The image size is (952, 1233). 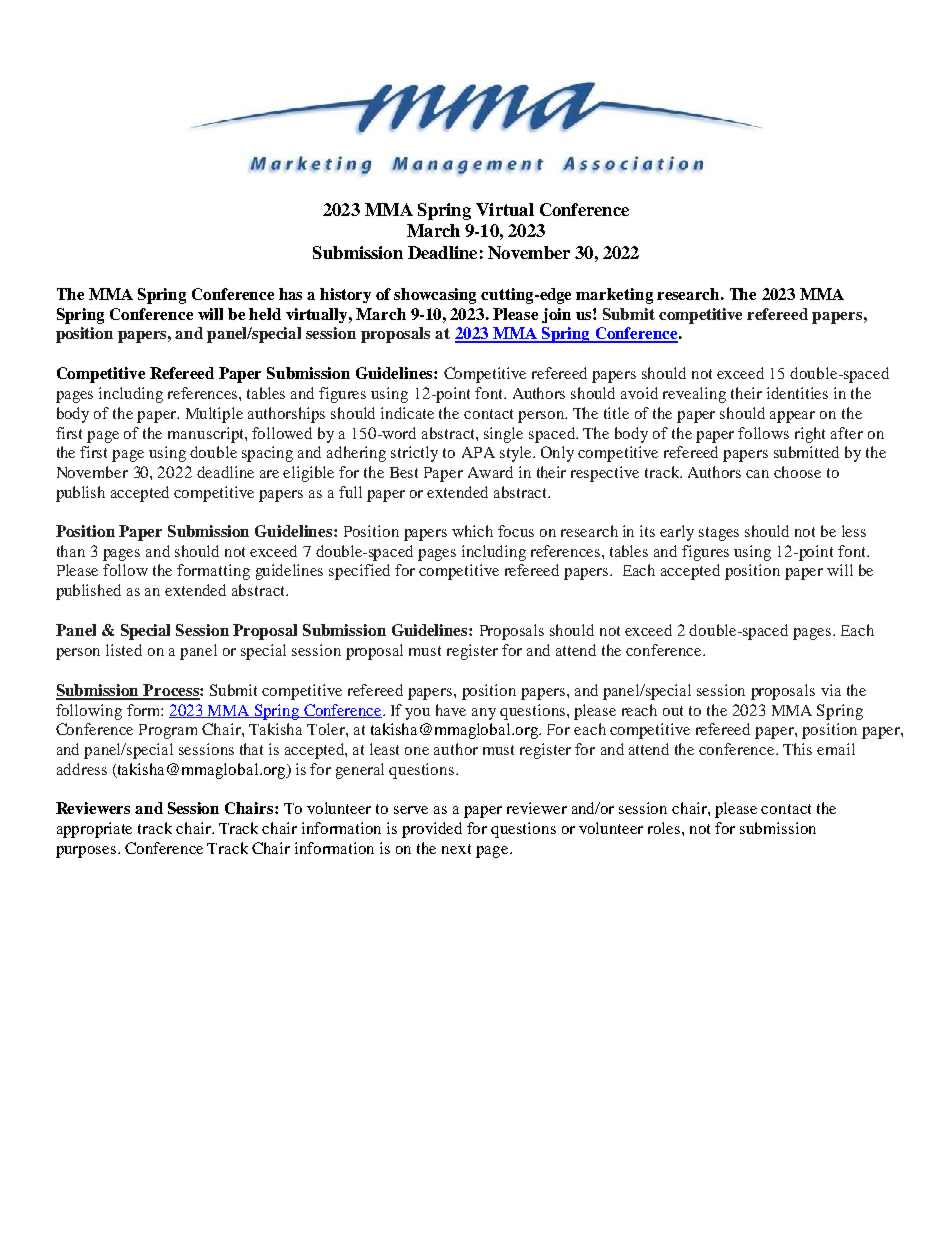 I want to click on Multiple, so click(x=214, y=415).
